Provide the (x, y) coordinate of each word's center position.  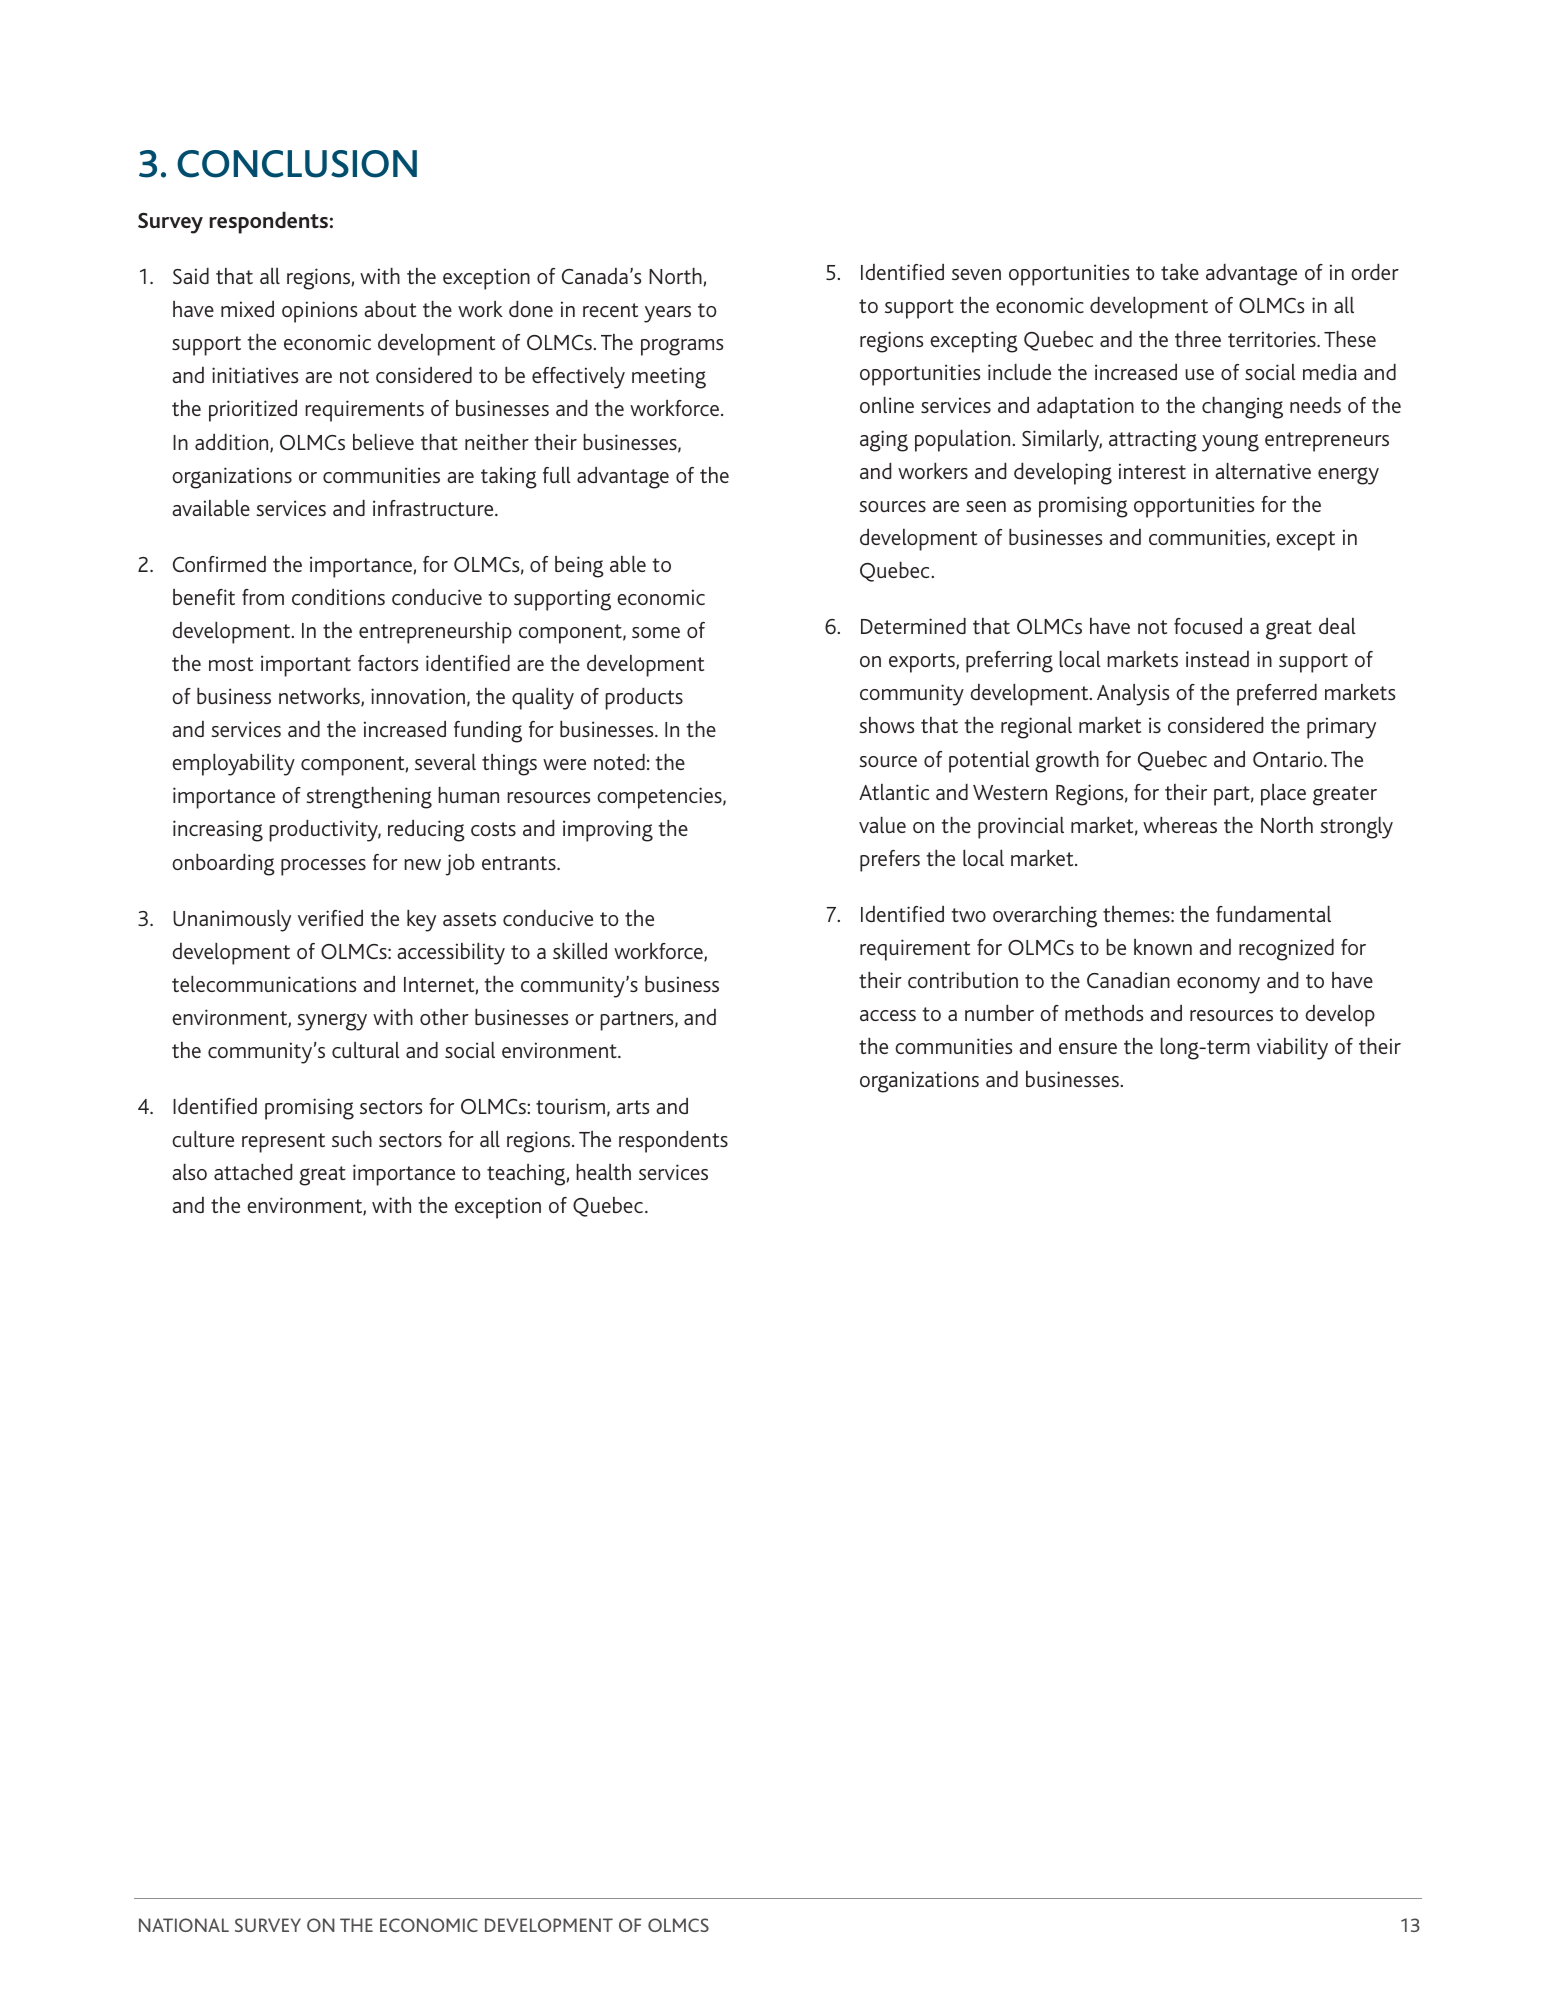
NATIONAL (184, 1925)
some (656, 632)
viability (1292, 1049)
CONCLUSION (297, 164)
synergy (332, 1022)
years (667, 314)
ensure (1088, 1048)
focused (1208, 626)
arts (632, 1107)
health (603, 1172)
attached (253, 1172)
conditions (338, 597)
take (1180, 272)
